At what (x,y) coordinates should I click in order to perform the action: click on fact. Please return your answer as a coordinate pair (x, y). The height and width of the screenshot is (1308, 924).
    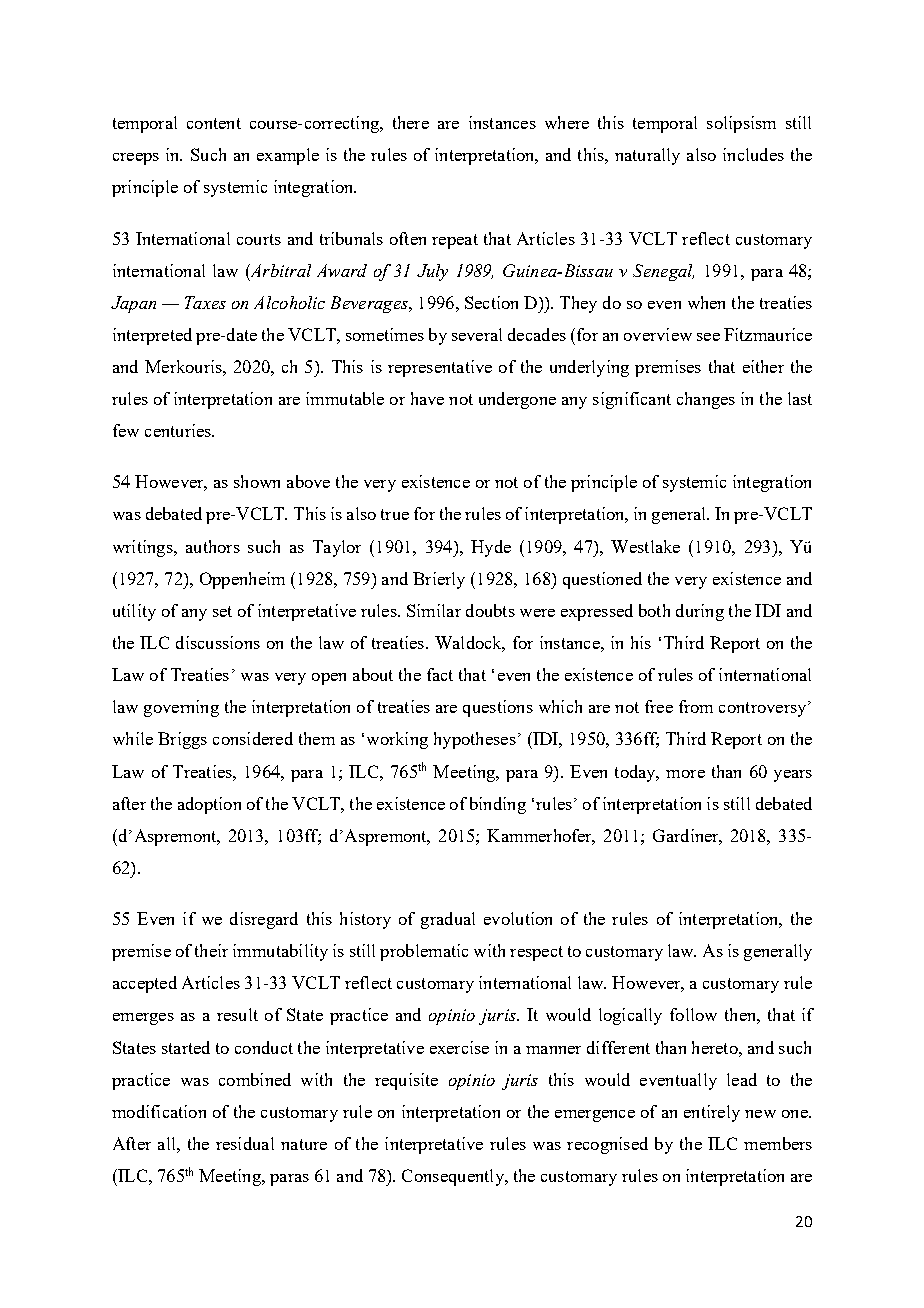
    Looking at the image, I should click on (440, 674).
